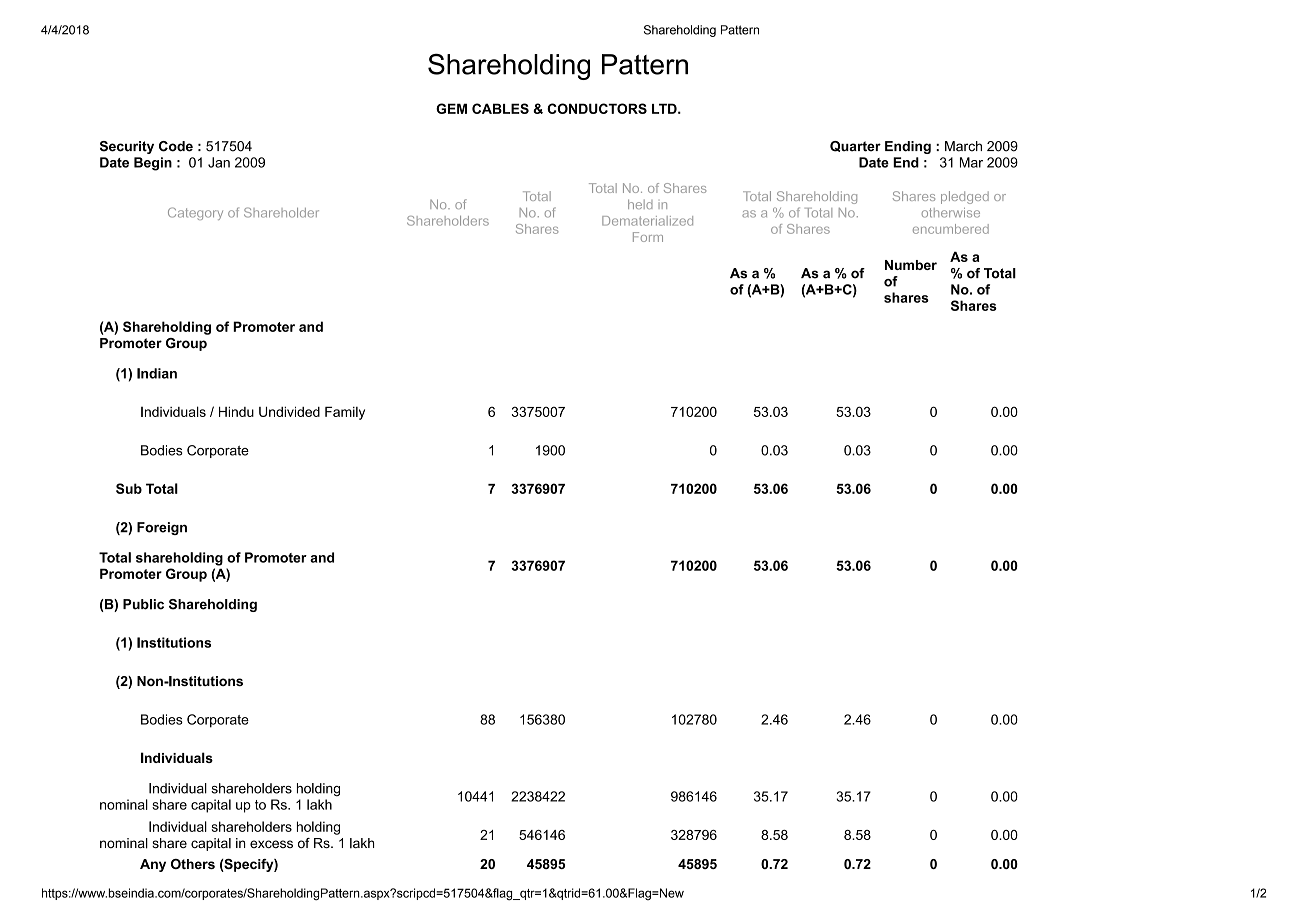  Describe the element at coordinates (153, 865) in the screenshot. I see `Any` at that location.
